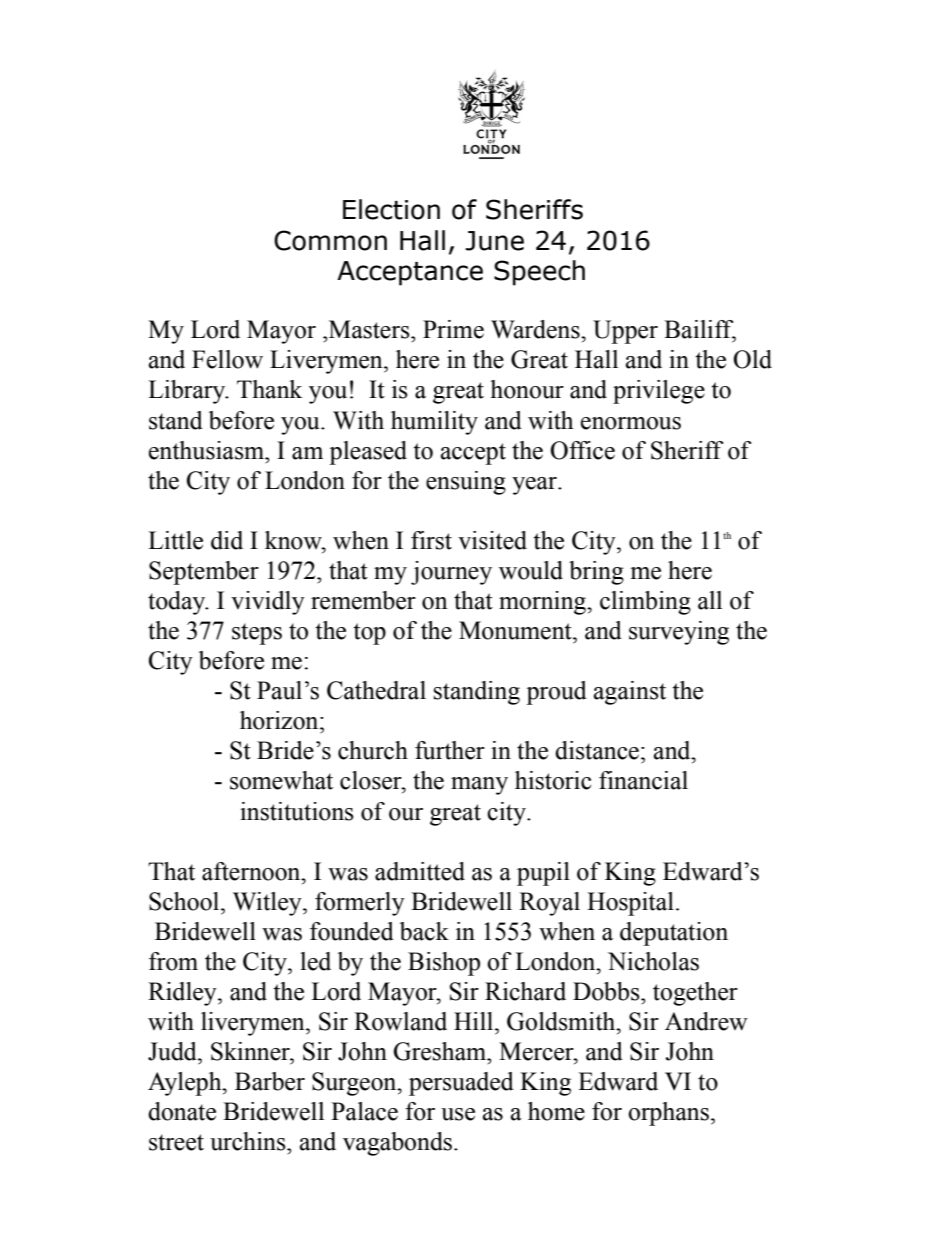 This image has width=952, height=1233. I want to click on bring, so click(596, 573).
